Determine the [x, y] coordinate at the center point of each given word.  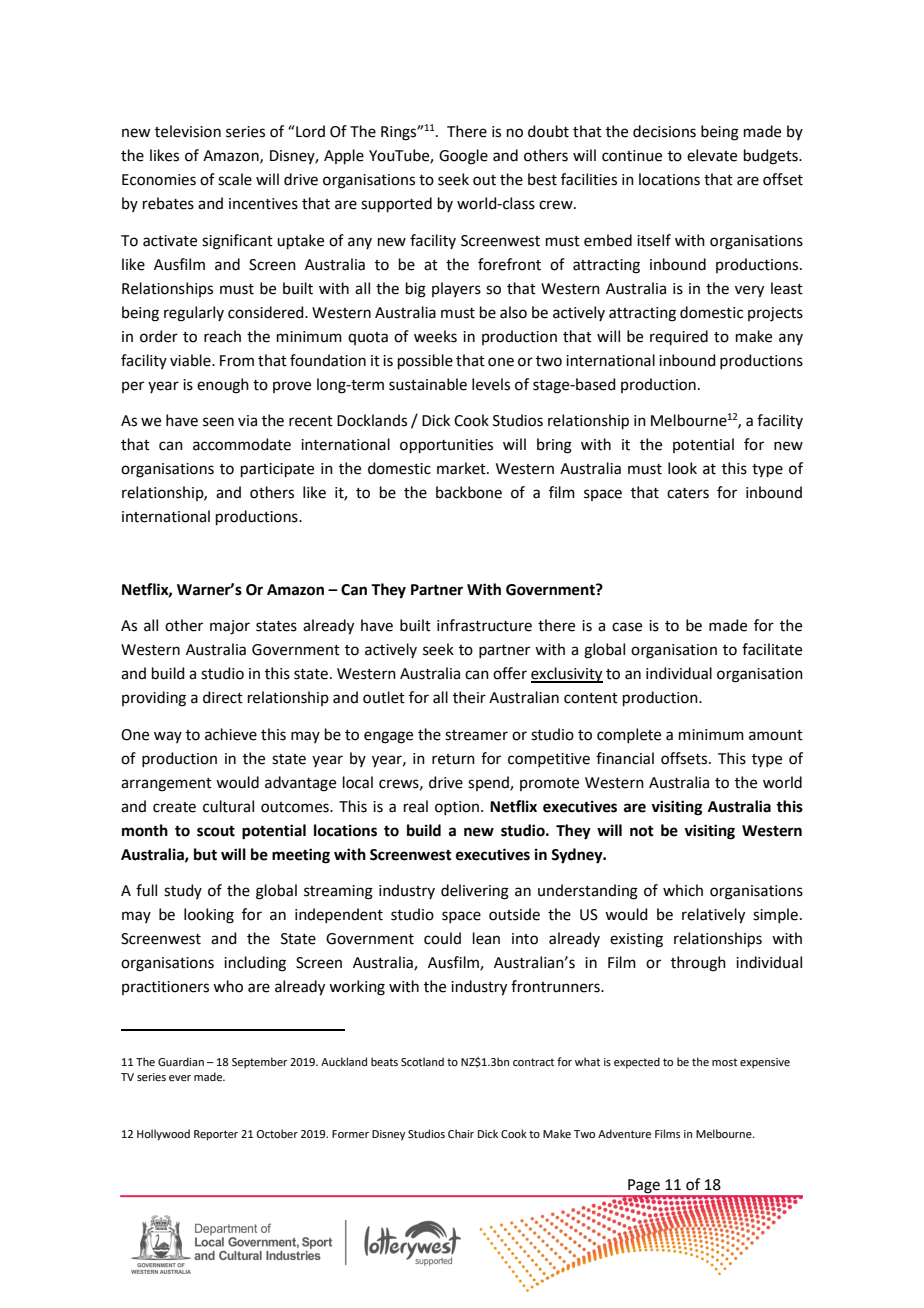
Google [463, 157]
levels [491, 384]
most [724, 1062]
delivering [475, 892]
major [230, 627]
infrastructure [484, 625]
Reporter [216, 1135]
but [205, 854]
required [679, 337]
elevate [712, 155]
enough [223, 386]
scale [235, 179]
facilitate [772, 649]
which [683, 890]
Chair [461, 1133]
